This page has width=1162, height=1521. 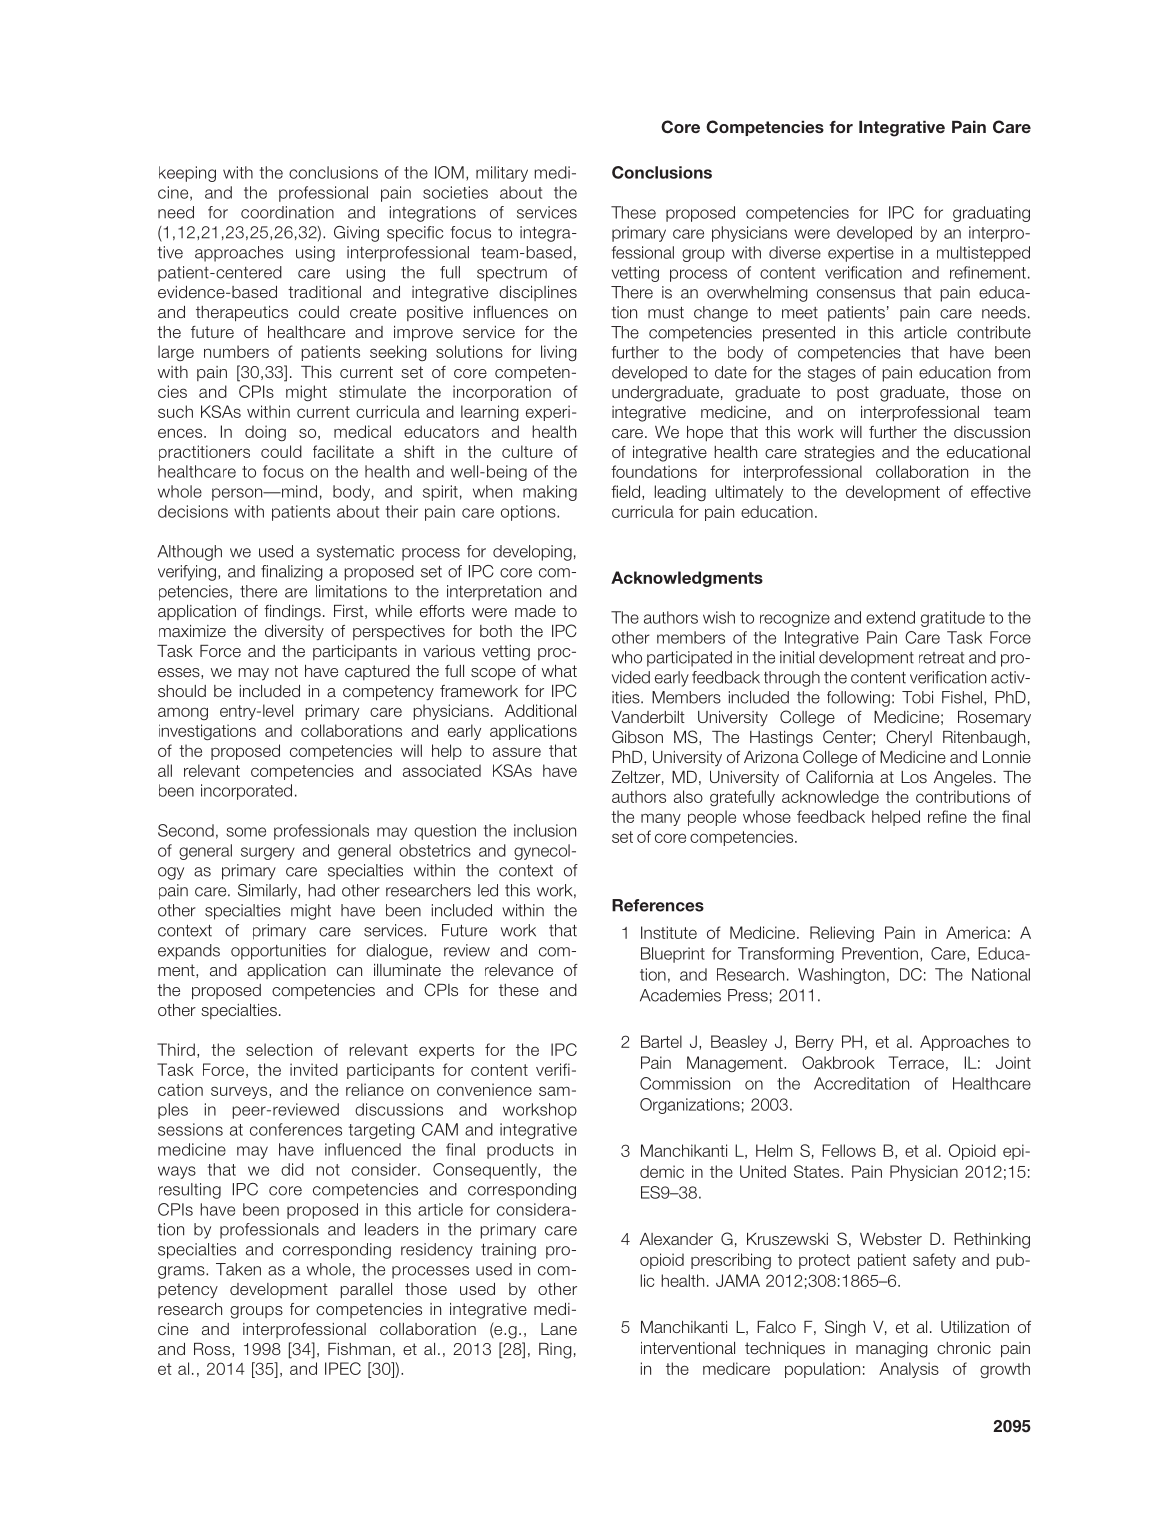 I want to click on Fishman, so click(x=359, y=1349).
